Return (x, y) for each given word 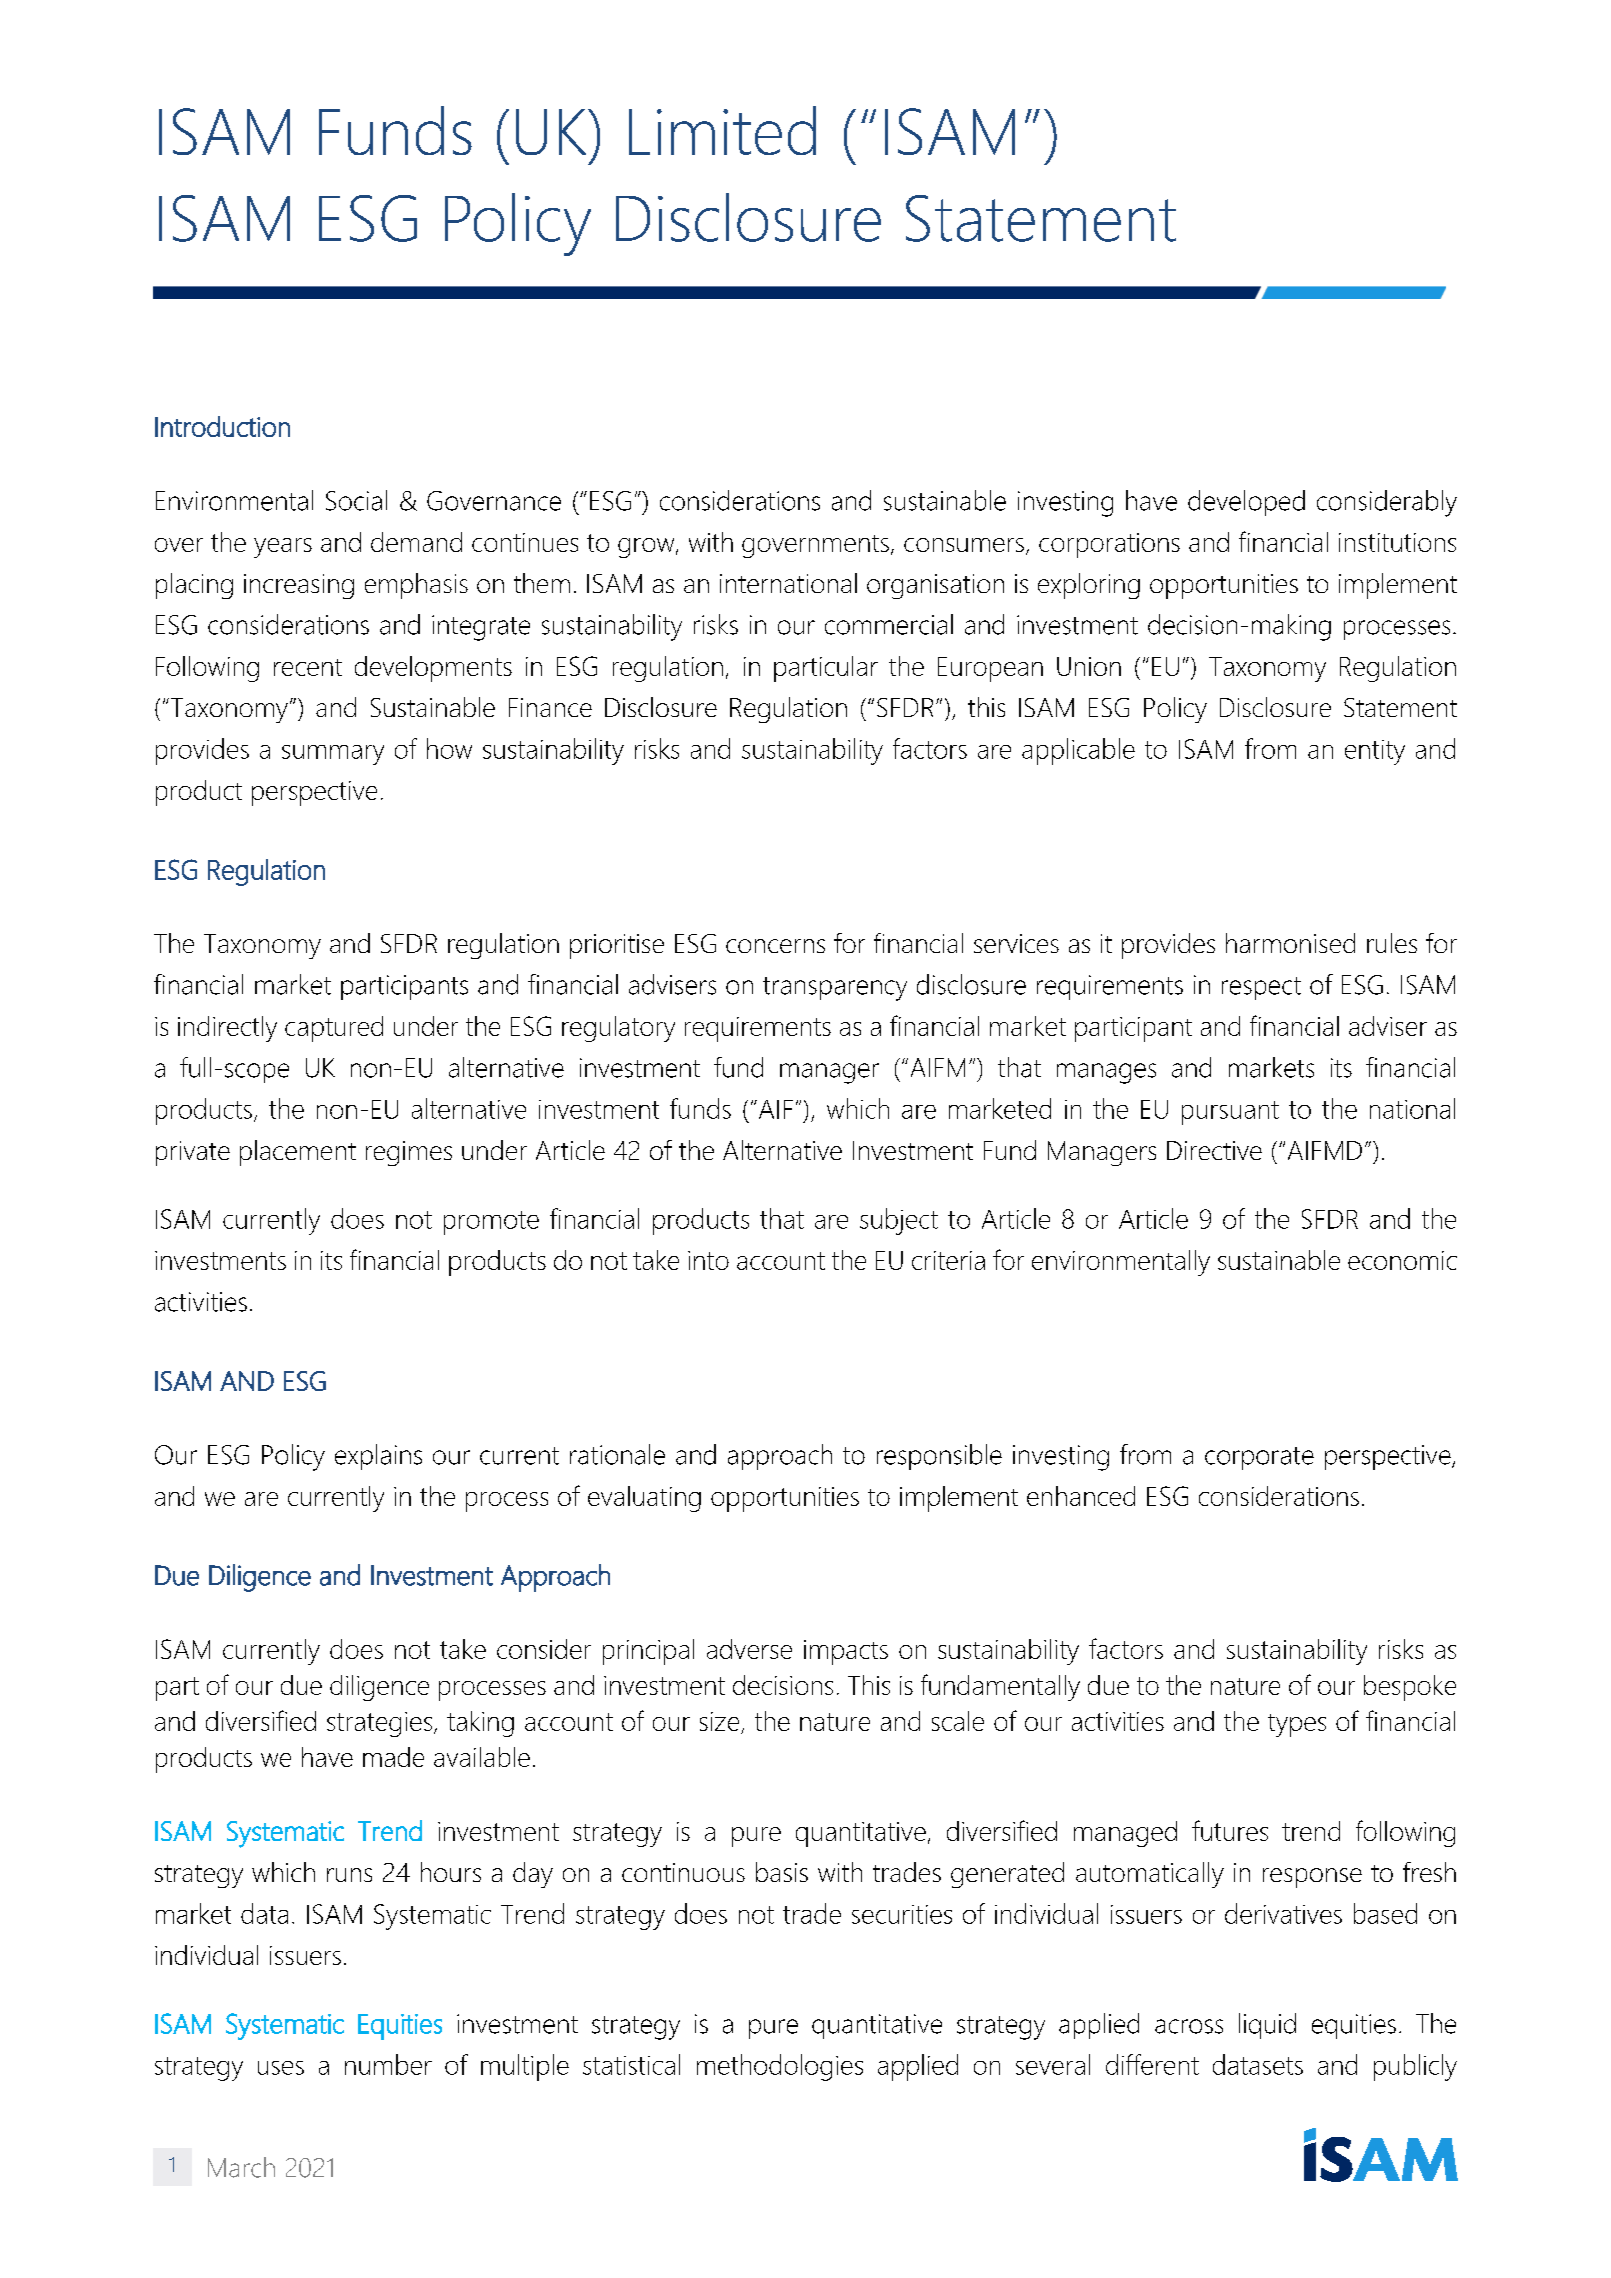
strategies (379, 1724)
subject (899, 1221)
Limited (722, 130)
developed (1246, 503)
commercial (889, 624)
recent (308, 667)
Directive (1214, 1150)
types (1297, 1725)
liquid (1267, 2026)
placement (298, 1153)
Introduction (222, 426)
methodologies (780, 2067)
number (388, 2064)
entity (1375, 752)
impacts (846, 1652)
